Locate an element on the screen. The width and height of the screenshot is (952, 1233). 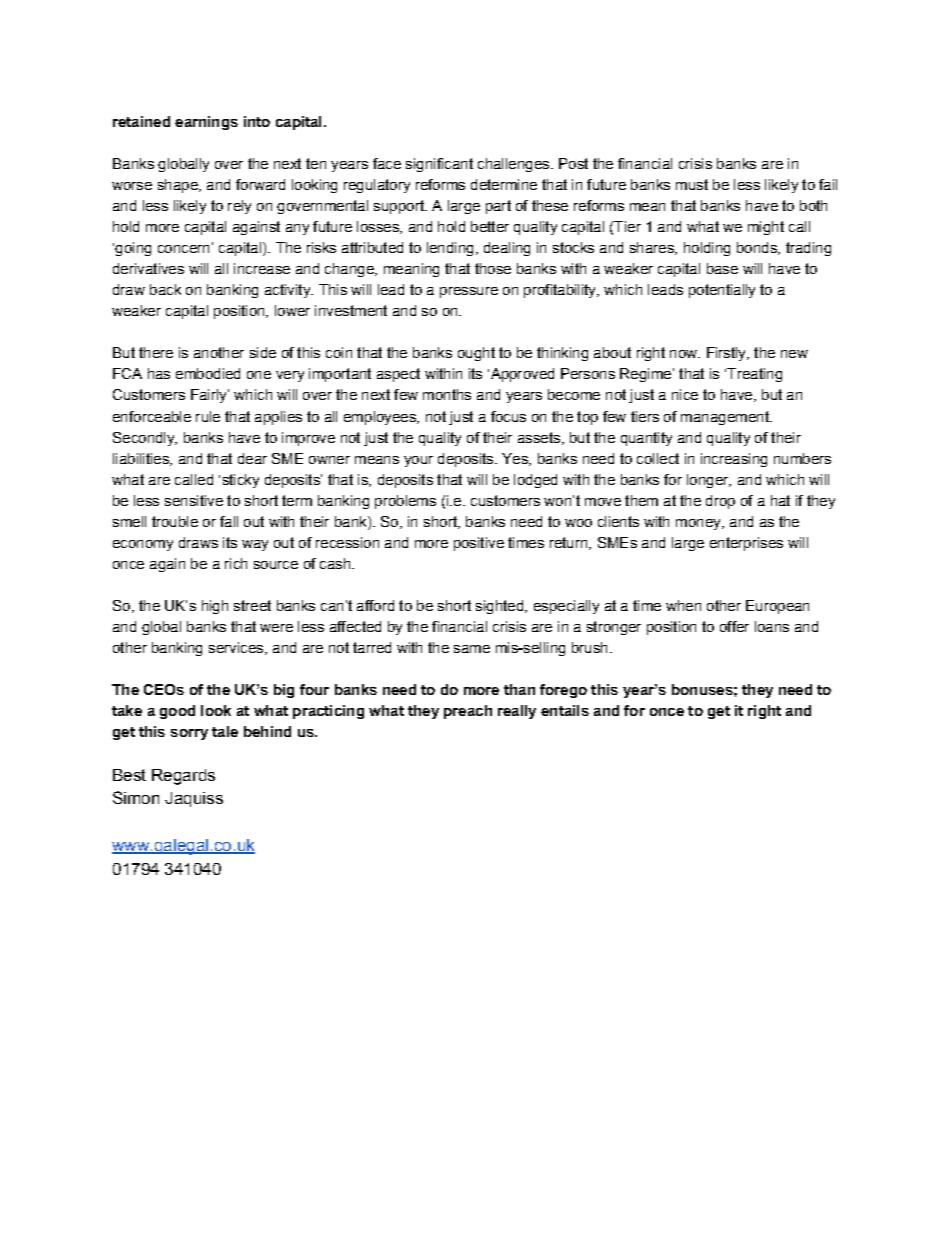
base is located at coordinates (722, 268).
